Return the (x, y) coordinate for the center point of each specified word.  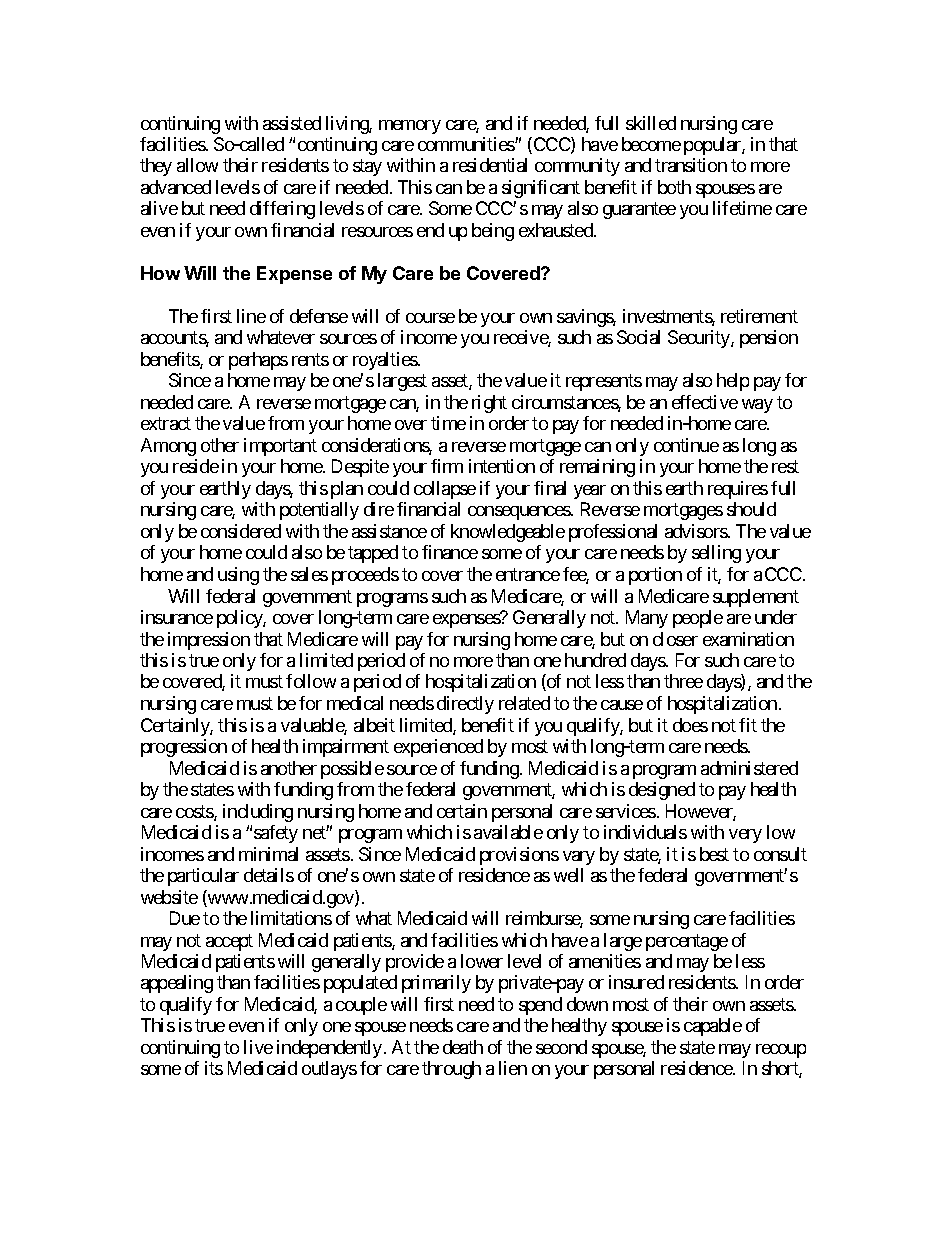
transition (691, 165)
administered (749, 768)
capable (713, 1027)
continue (686, 445)
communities (467, 144)
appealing (177, 984)
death (463, 1047)
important (280, 447)
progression (184, 748)
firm (447, 466)
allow (197, 165)
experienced (438, 748)
